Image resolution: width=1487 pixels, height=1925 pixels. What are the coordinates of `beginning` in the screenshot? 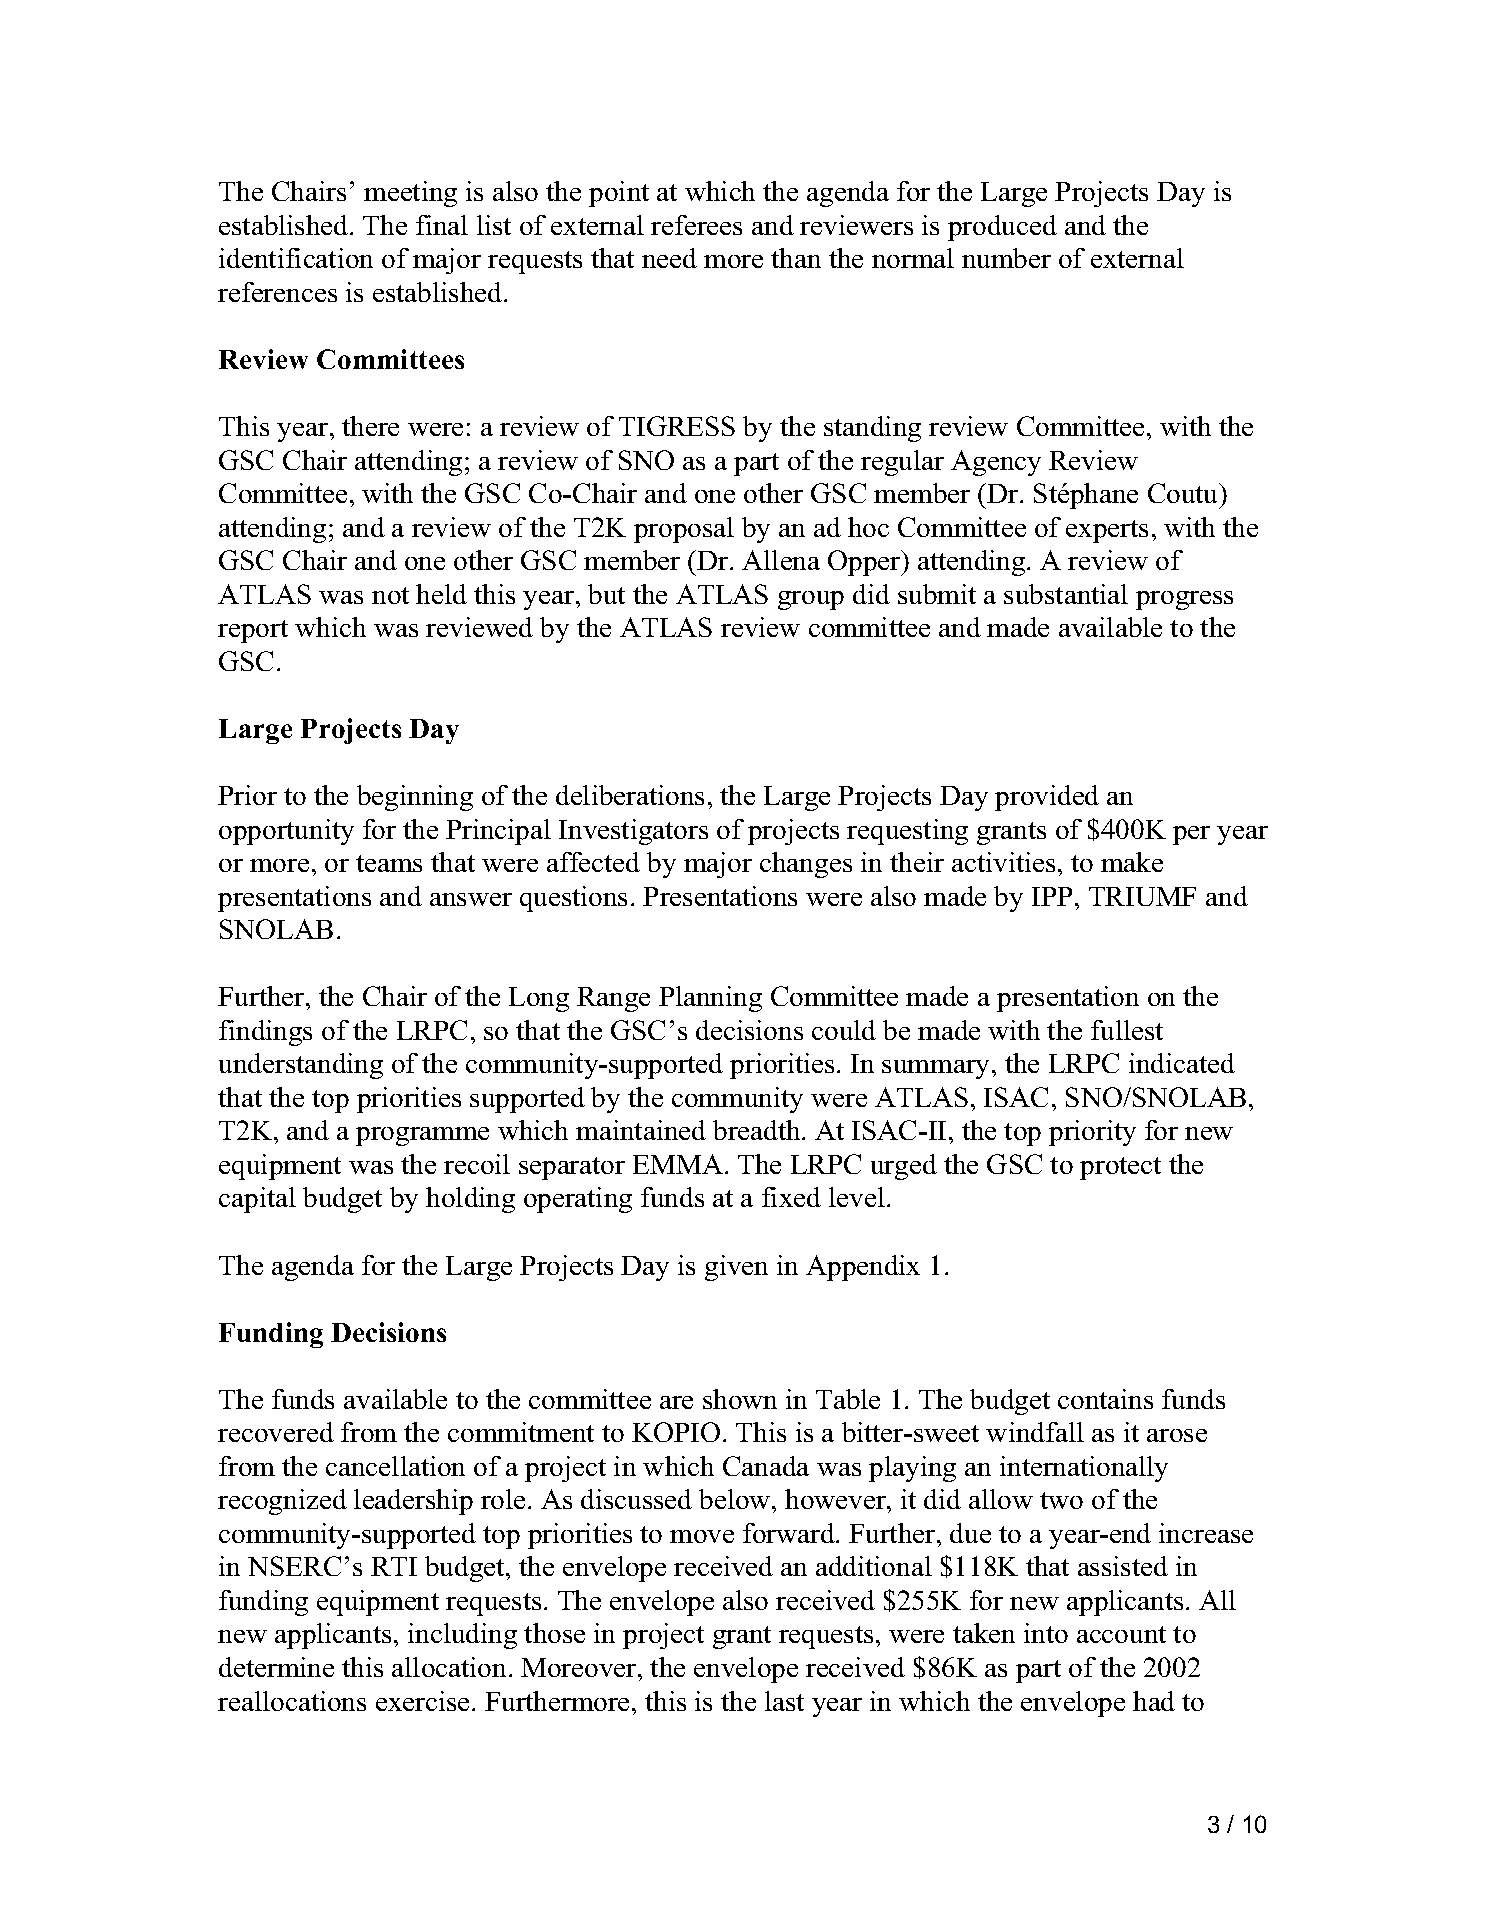 It's located at (415, 798).
